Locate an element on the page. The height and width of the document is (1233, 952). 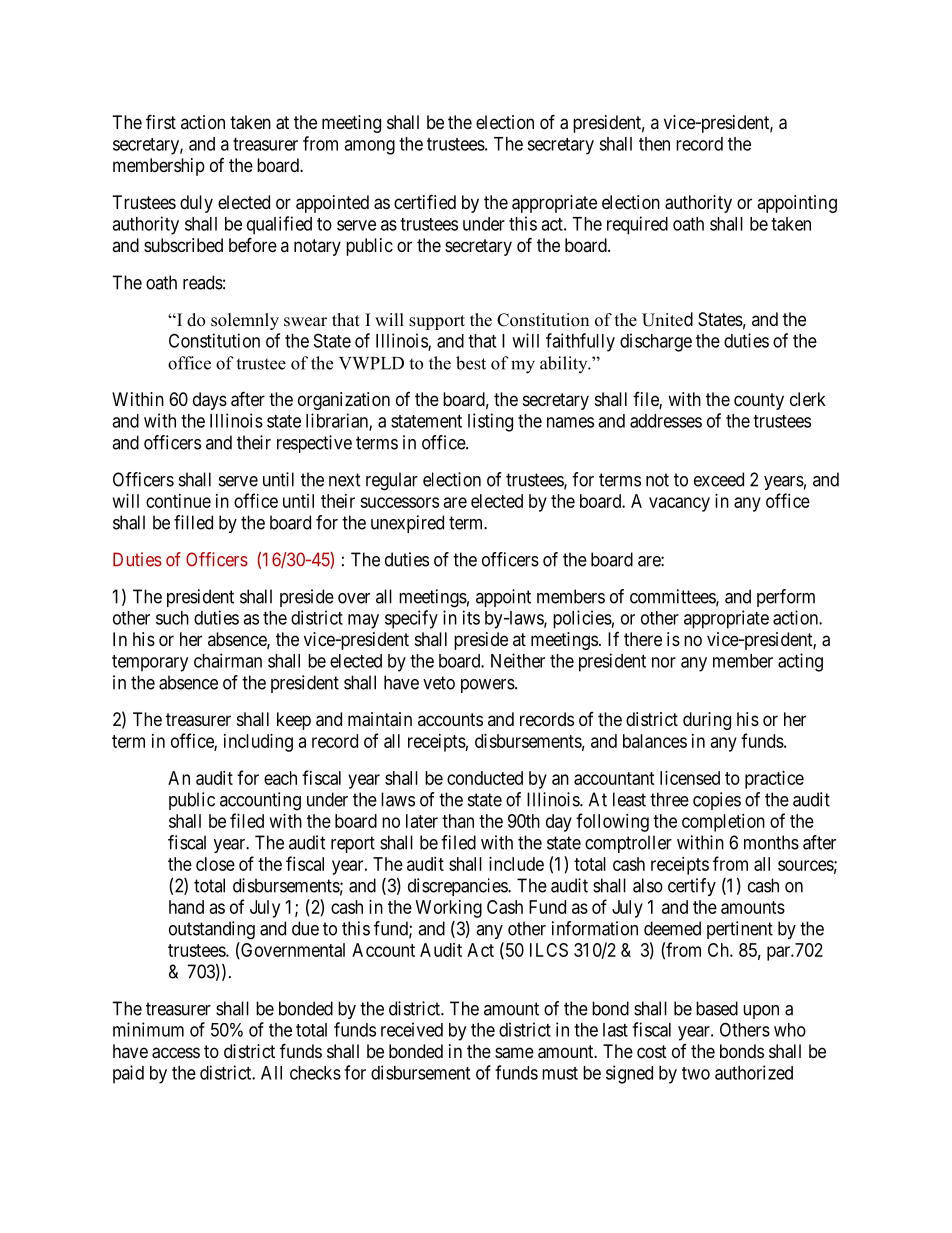
same is located at coordinates (514, 1053).
